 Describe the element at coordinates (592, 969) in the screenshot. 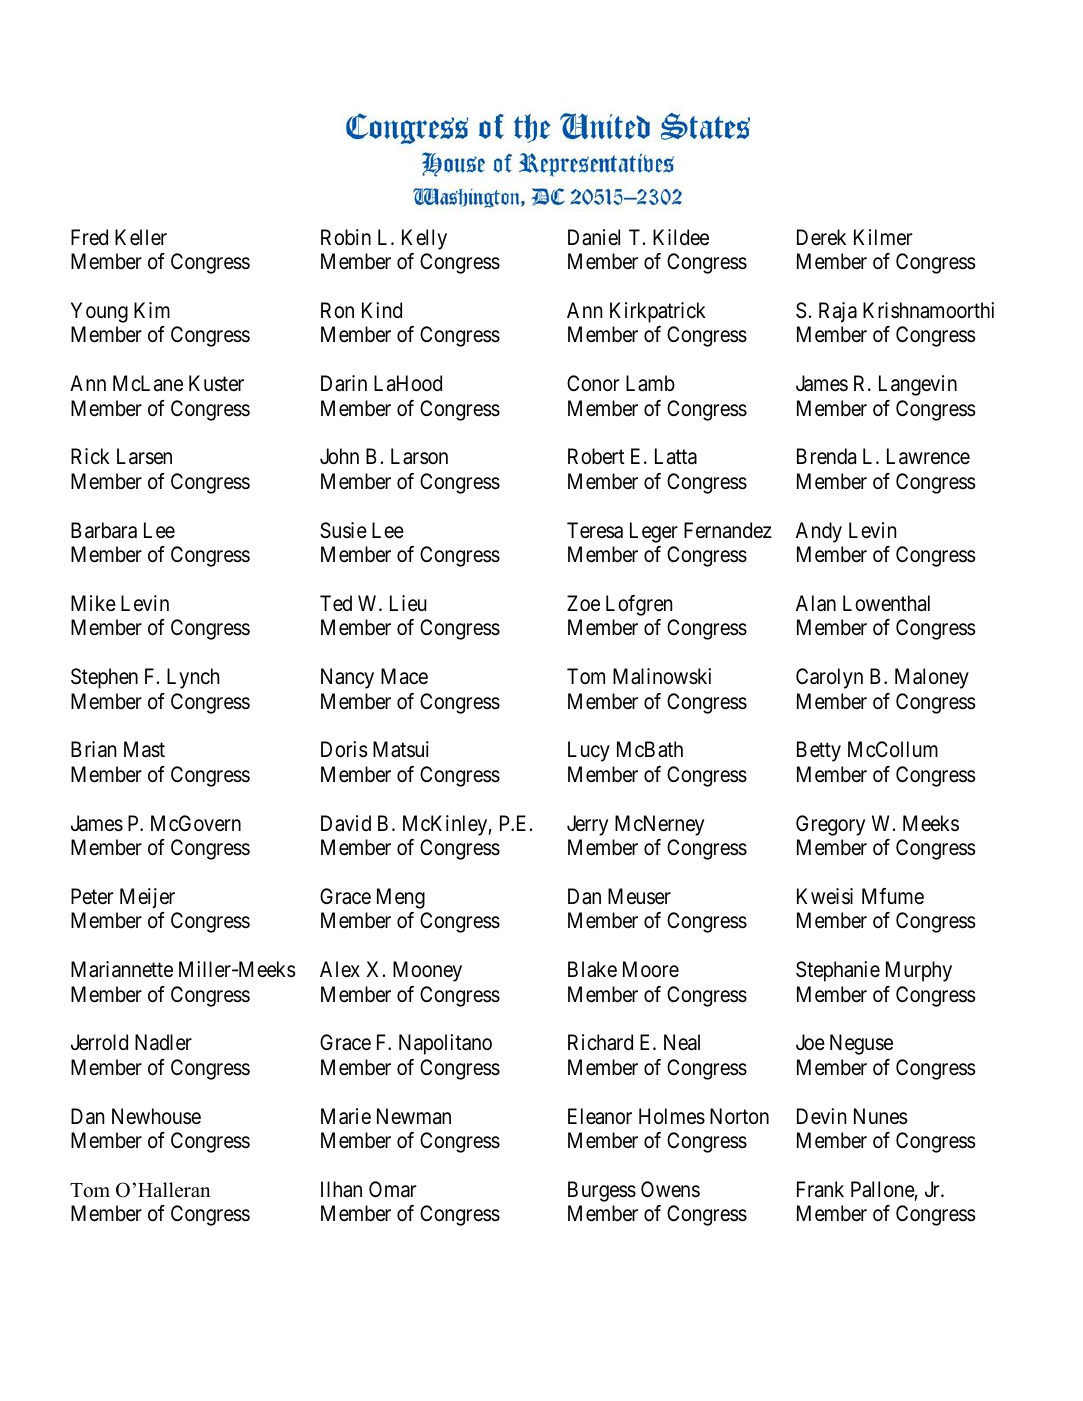

I see `Blake` at that location.
